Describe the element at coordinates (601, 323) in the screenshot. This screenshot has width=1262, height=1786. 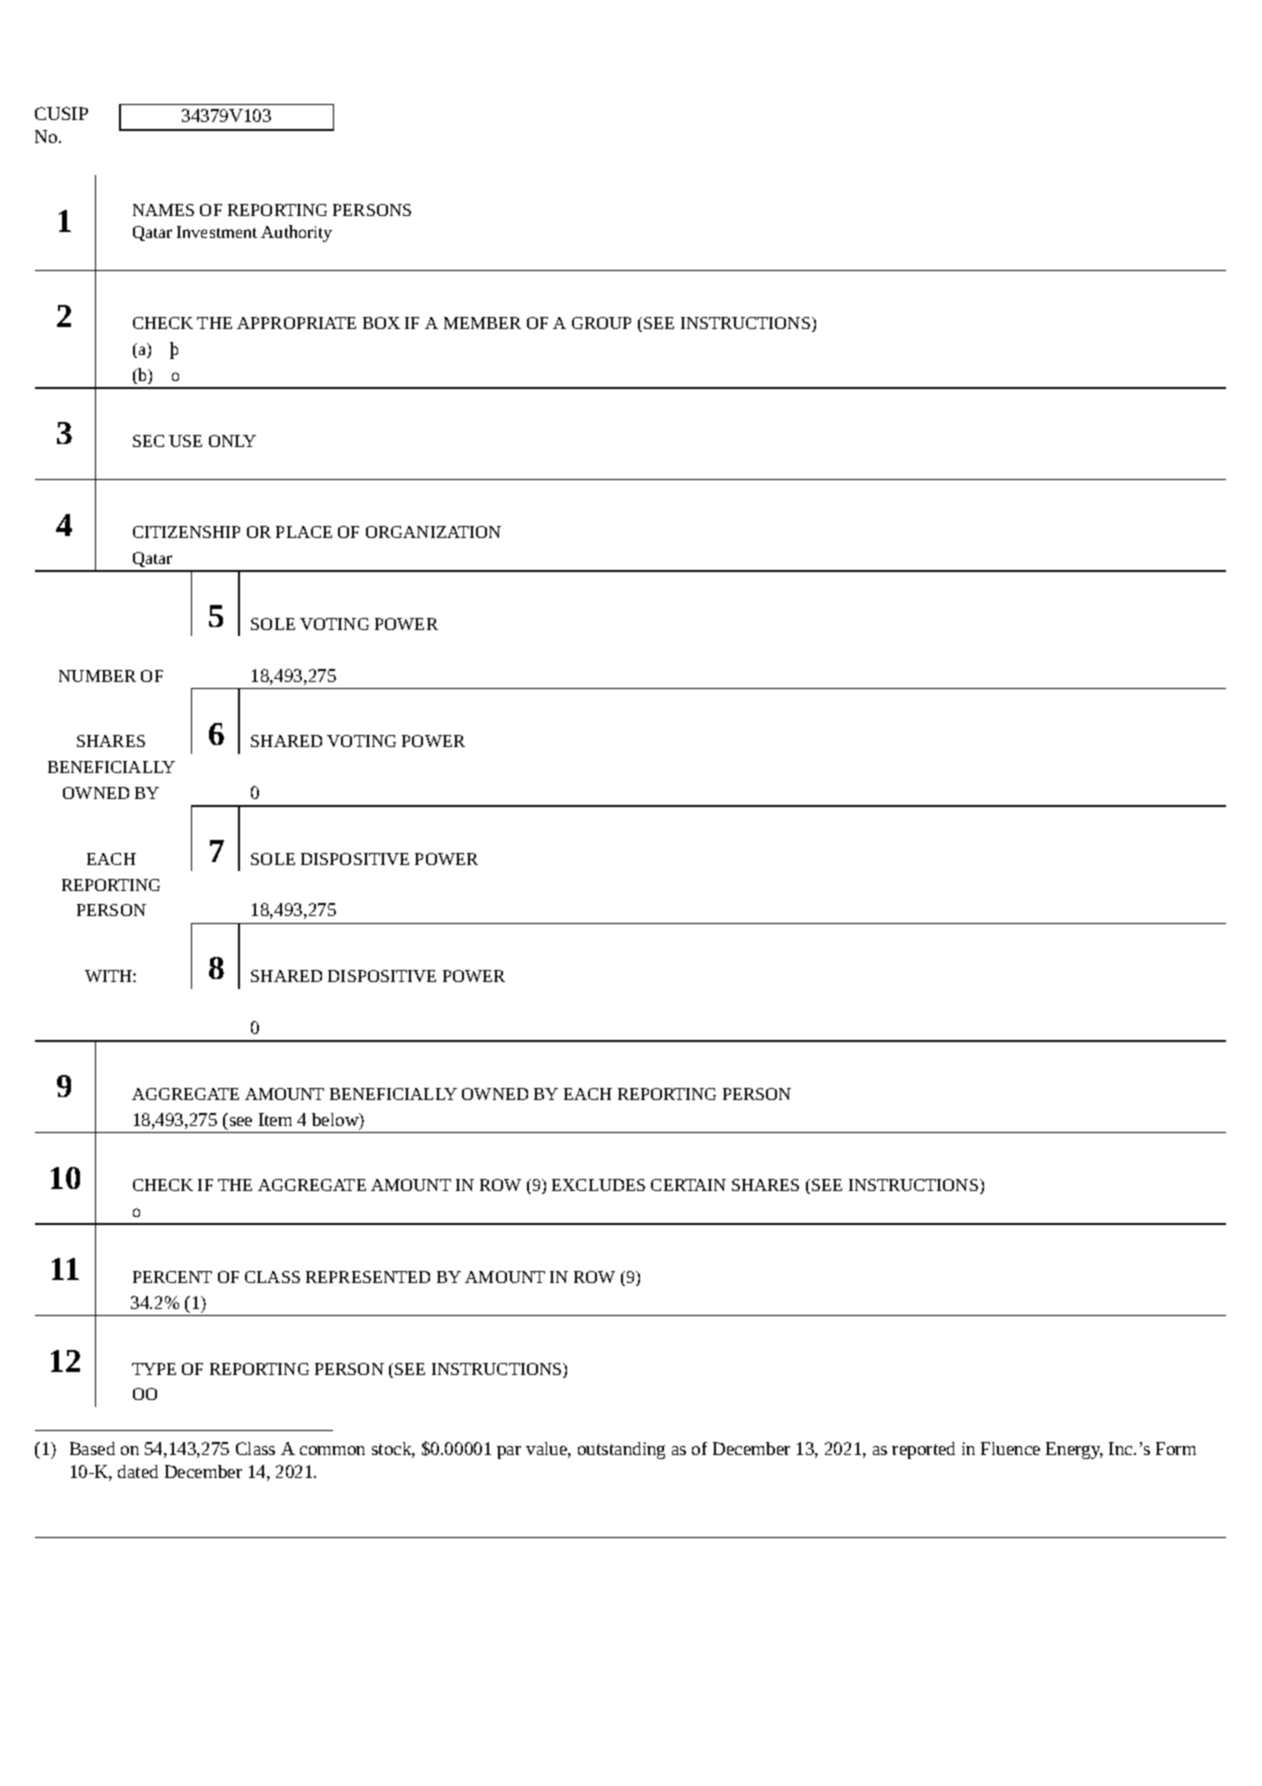
I see `GROUP` at that location.
